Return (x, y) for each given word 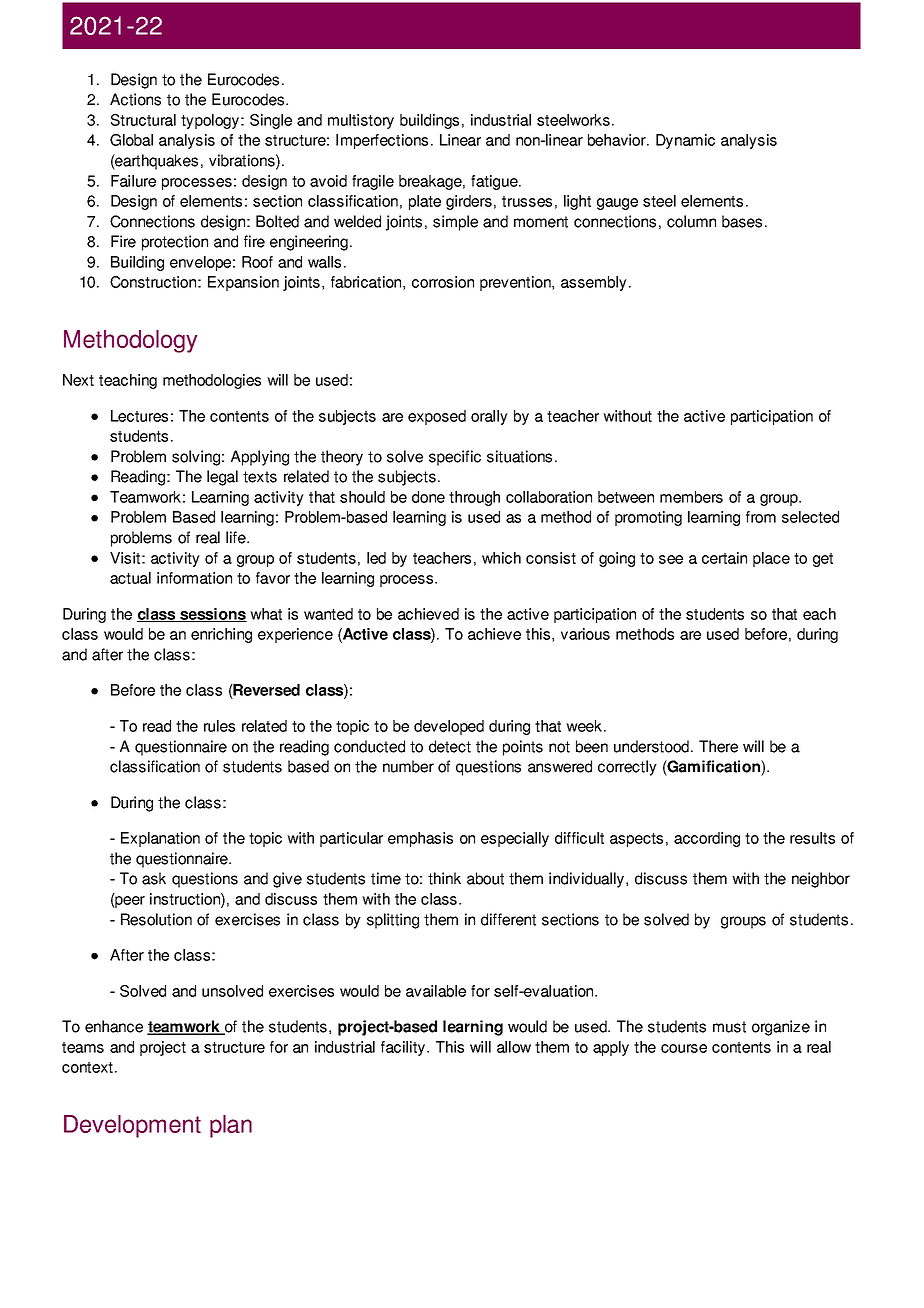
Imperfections (382, 141)
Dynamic (685, 141)
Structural (143, 120)
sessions (212, 615)
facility (404, 1048)
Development (132, 1126)
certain (724, 558)
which (501, 558)
